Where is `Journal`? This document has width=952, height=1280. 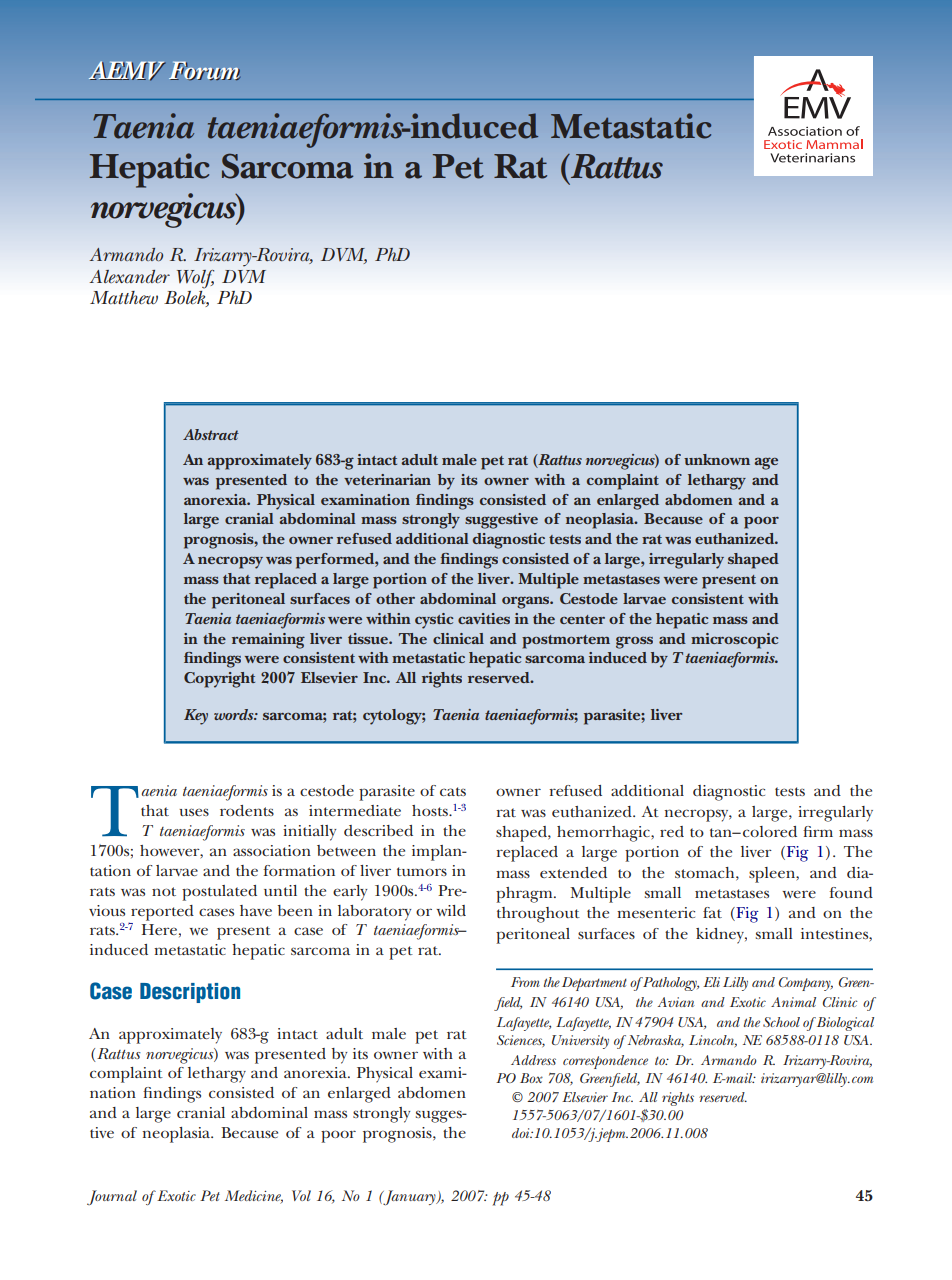 Journal is located at coordinates (112, 1197).
